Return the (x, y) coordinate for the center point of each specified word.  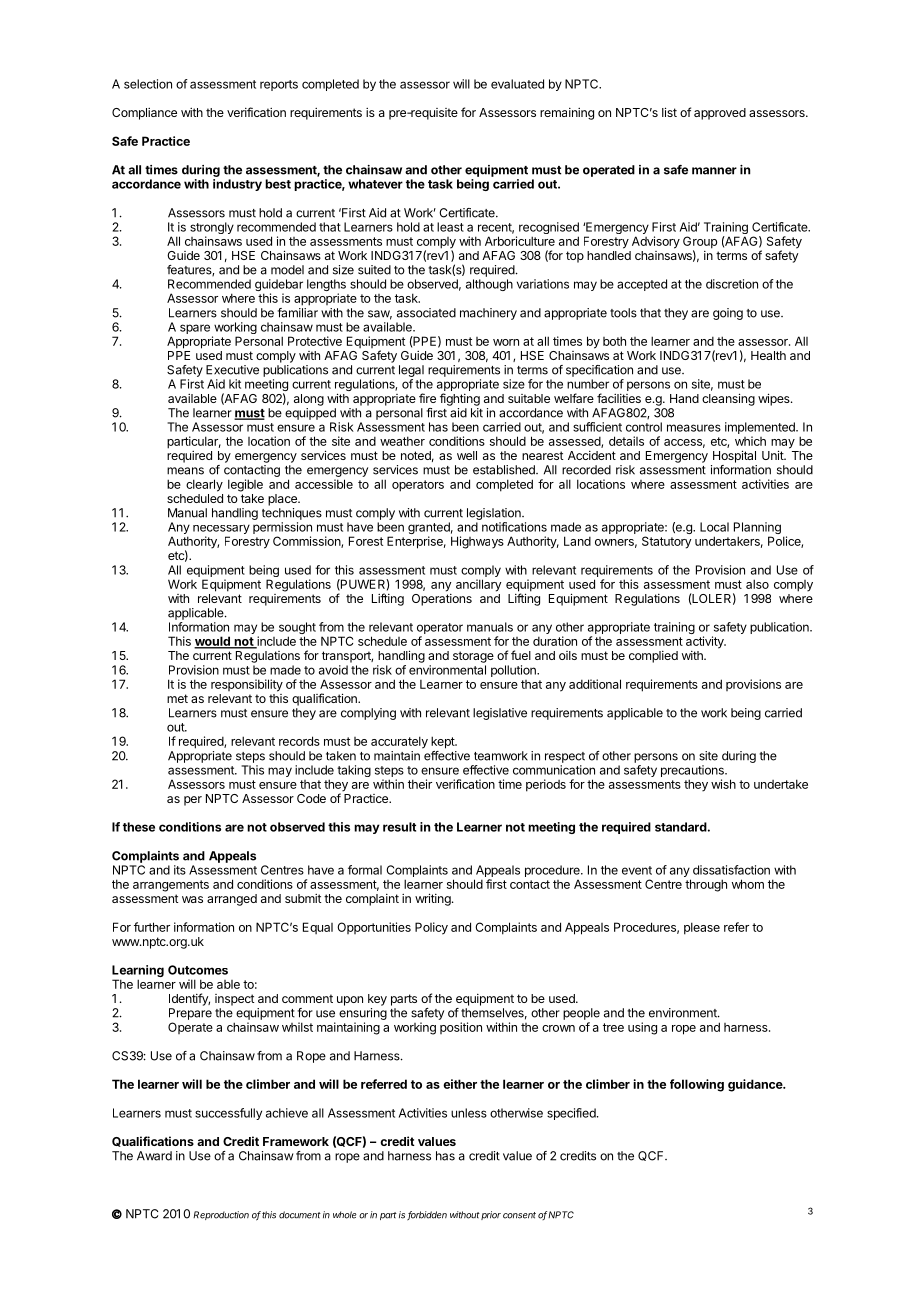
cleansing (728, 399)
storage (473, 657)
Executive (232, 370)
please (702, 928)
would (213, 642)
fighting (460, 399)
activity (706, 642)
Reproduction (221, 1215)
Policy (431, 928)
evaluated (517, 84)
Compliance (144, 114)
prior (491, 1215)
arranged (232, 900)
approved (720, 114)
